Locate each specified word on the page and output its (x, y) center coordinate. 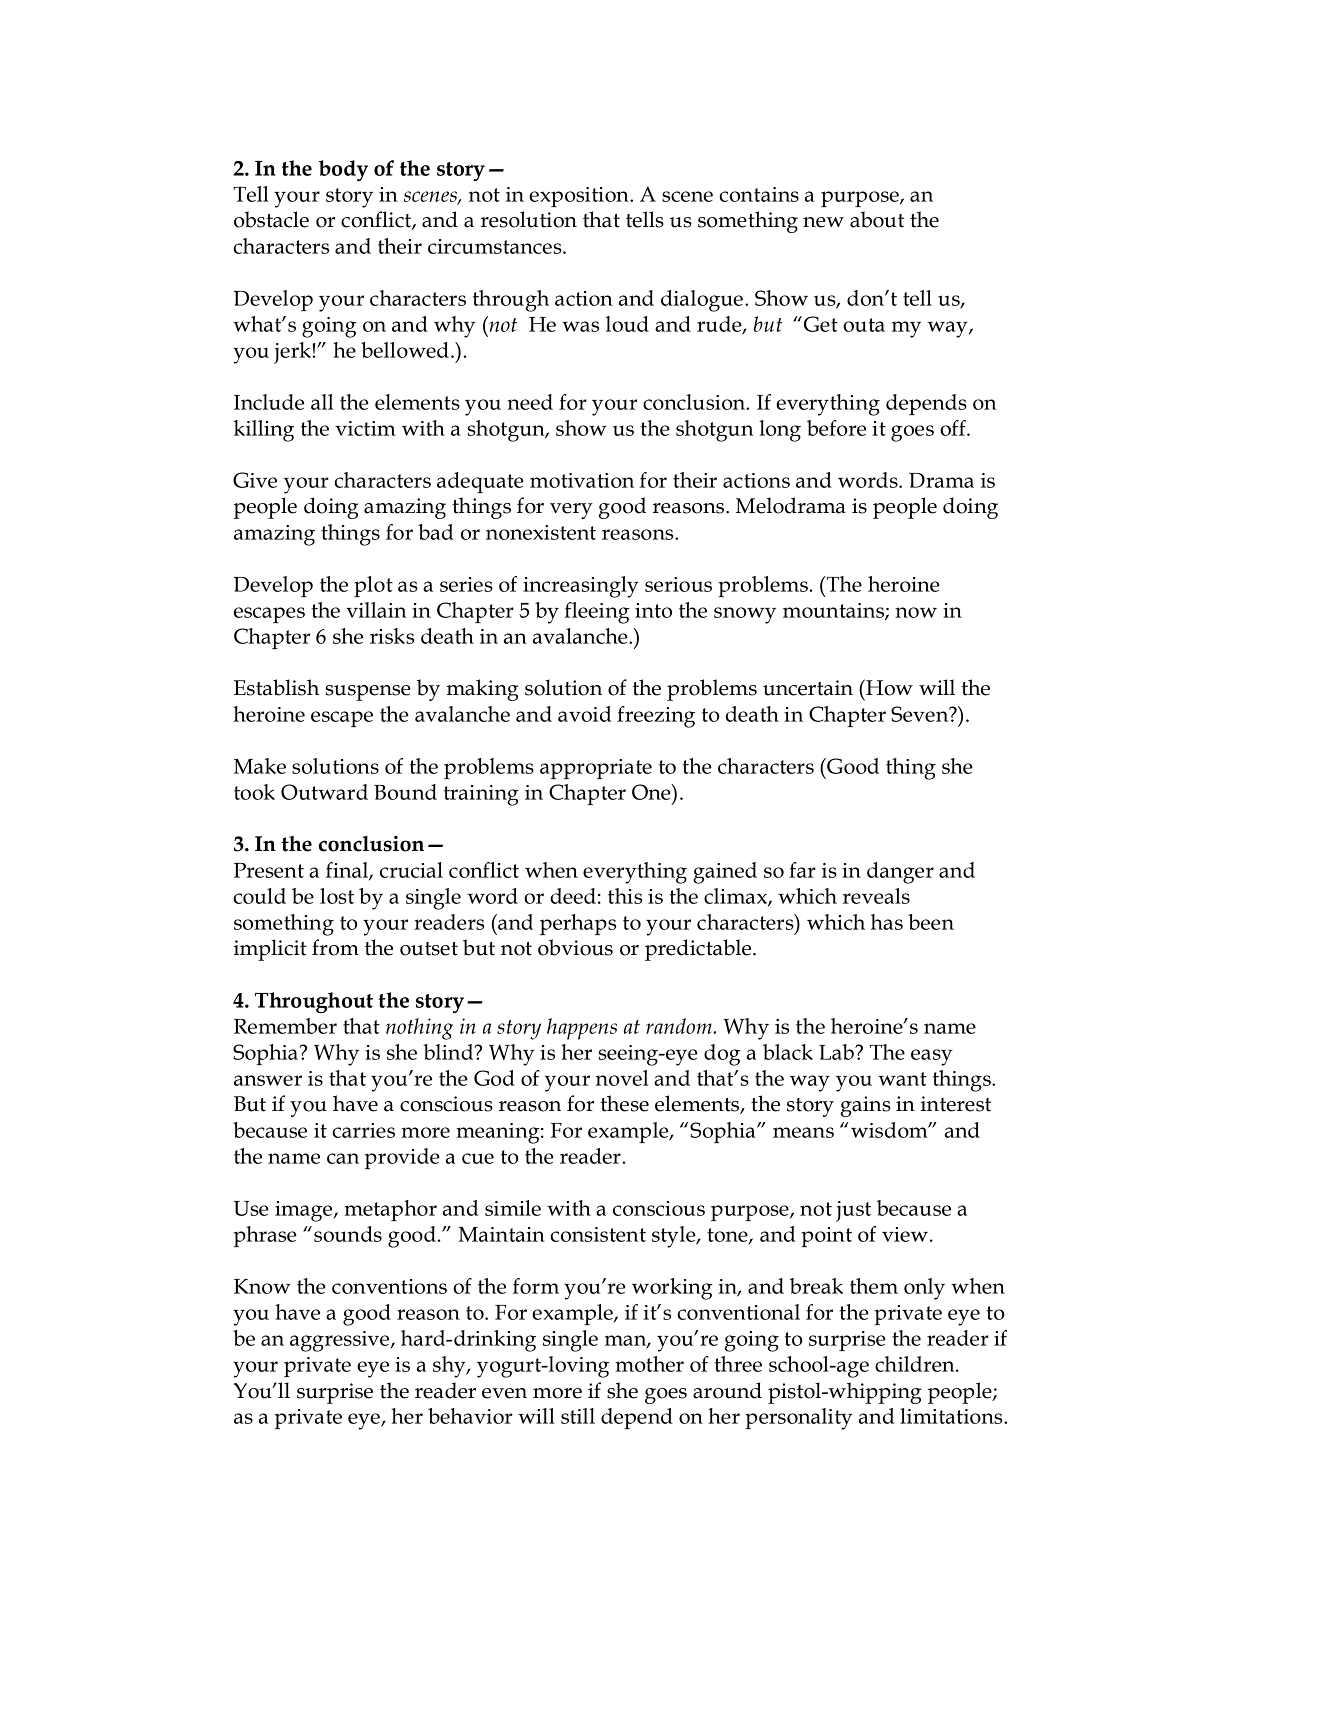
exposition (580, 197)
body (343, 170)
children (916, 1364)
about (877, 219)
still (578, 1416)
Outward (324, 792)
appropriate (596, 769)
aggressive (341, 1341)
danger (900, 873)
